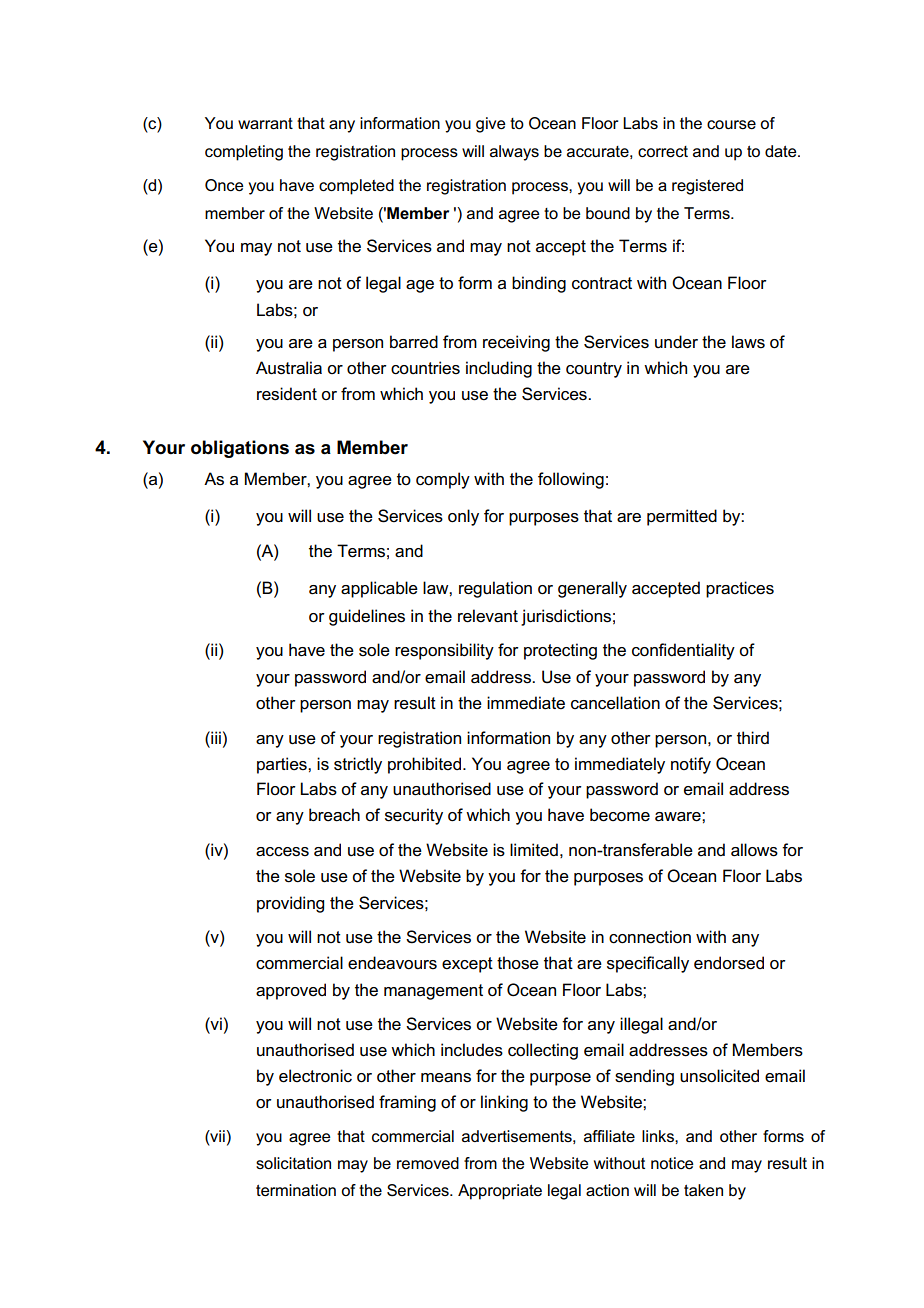 Image resolution: width=924 pixels, height=1308 pixels. Describe the element at coordinates (683, 651) in the screenshot. I see `confidentiality` at that location.
